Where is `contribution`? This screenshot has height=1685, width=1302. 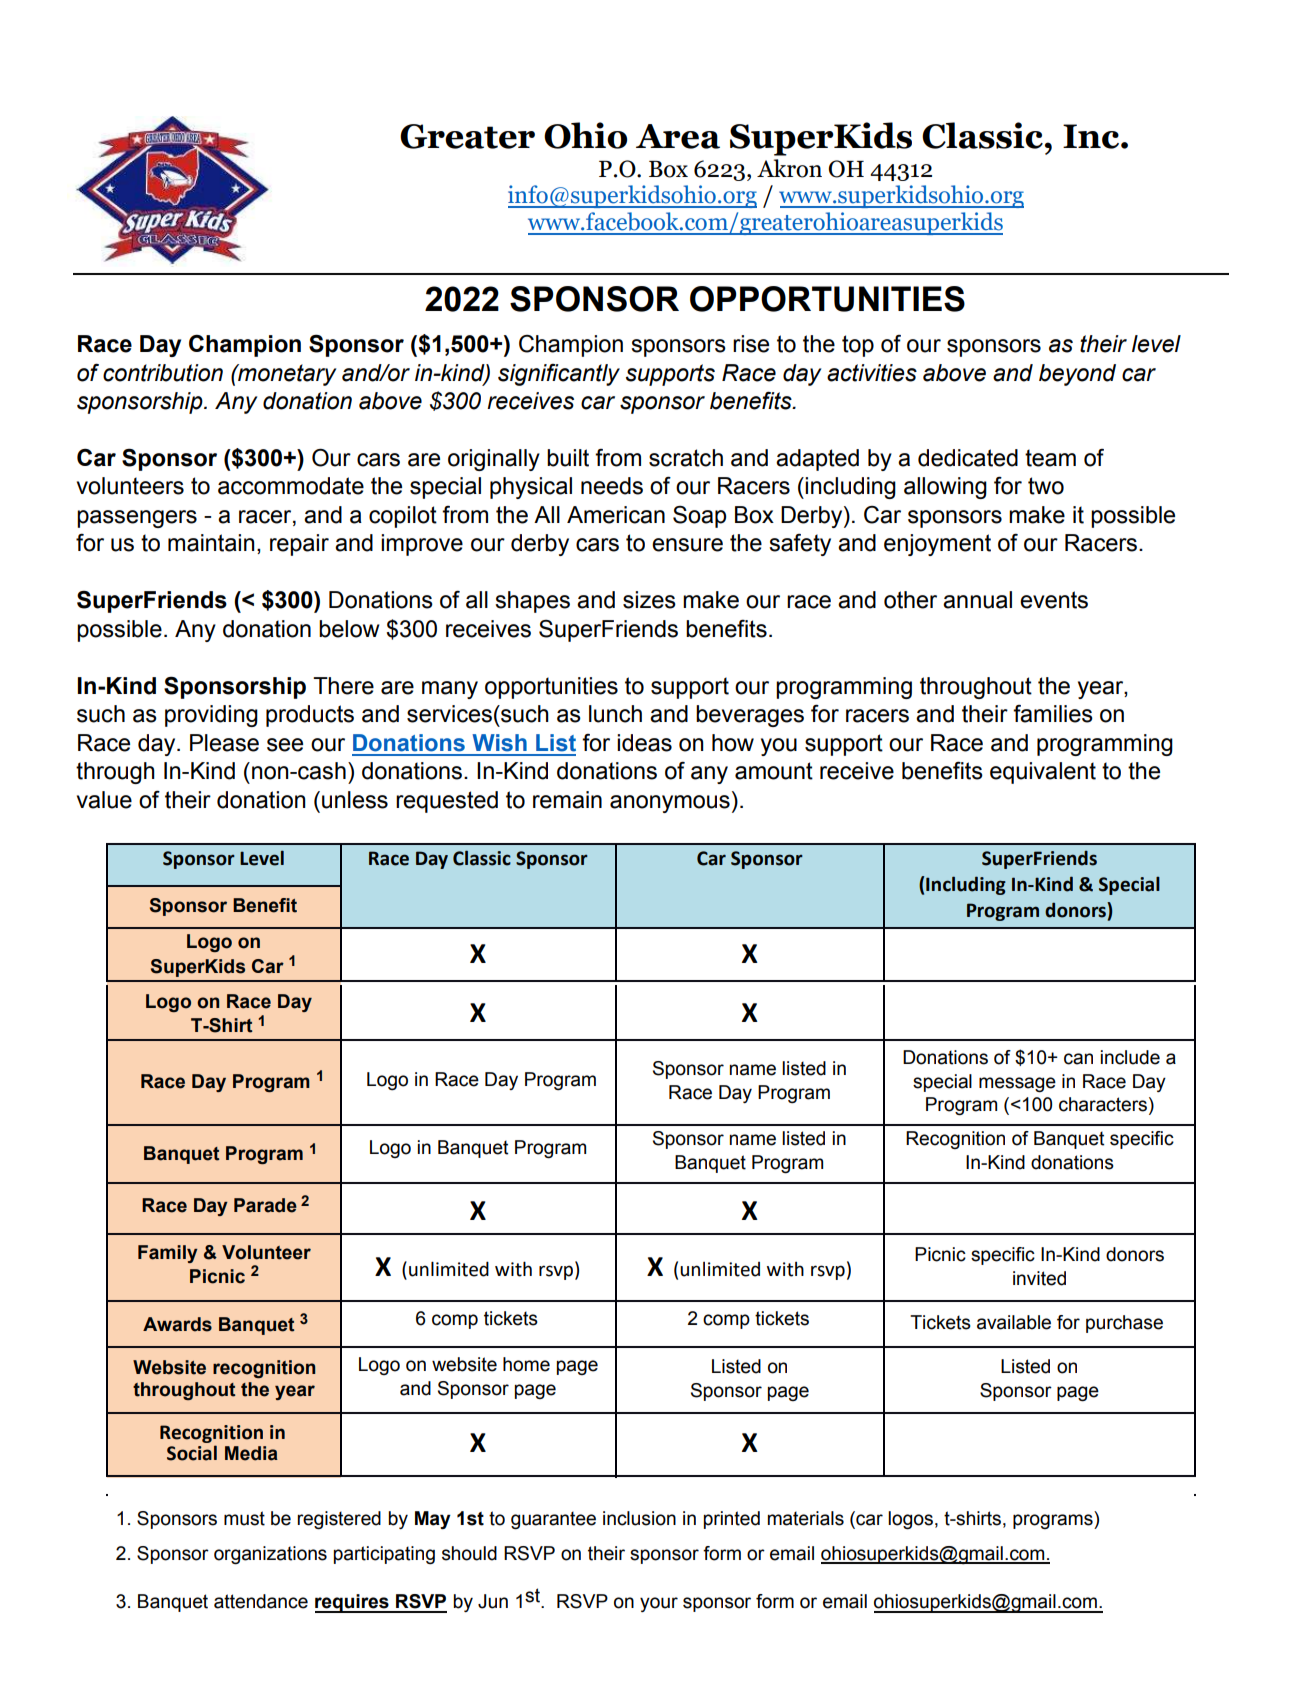 contribution is located at coordinates (163, 373).
